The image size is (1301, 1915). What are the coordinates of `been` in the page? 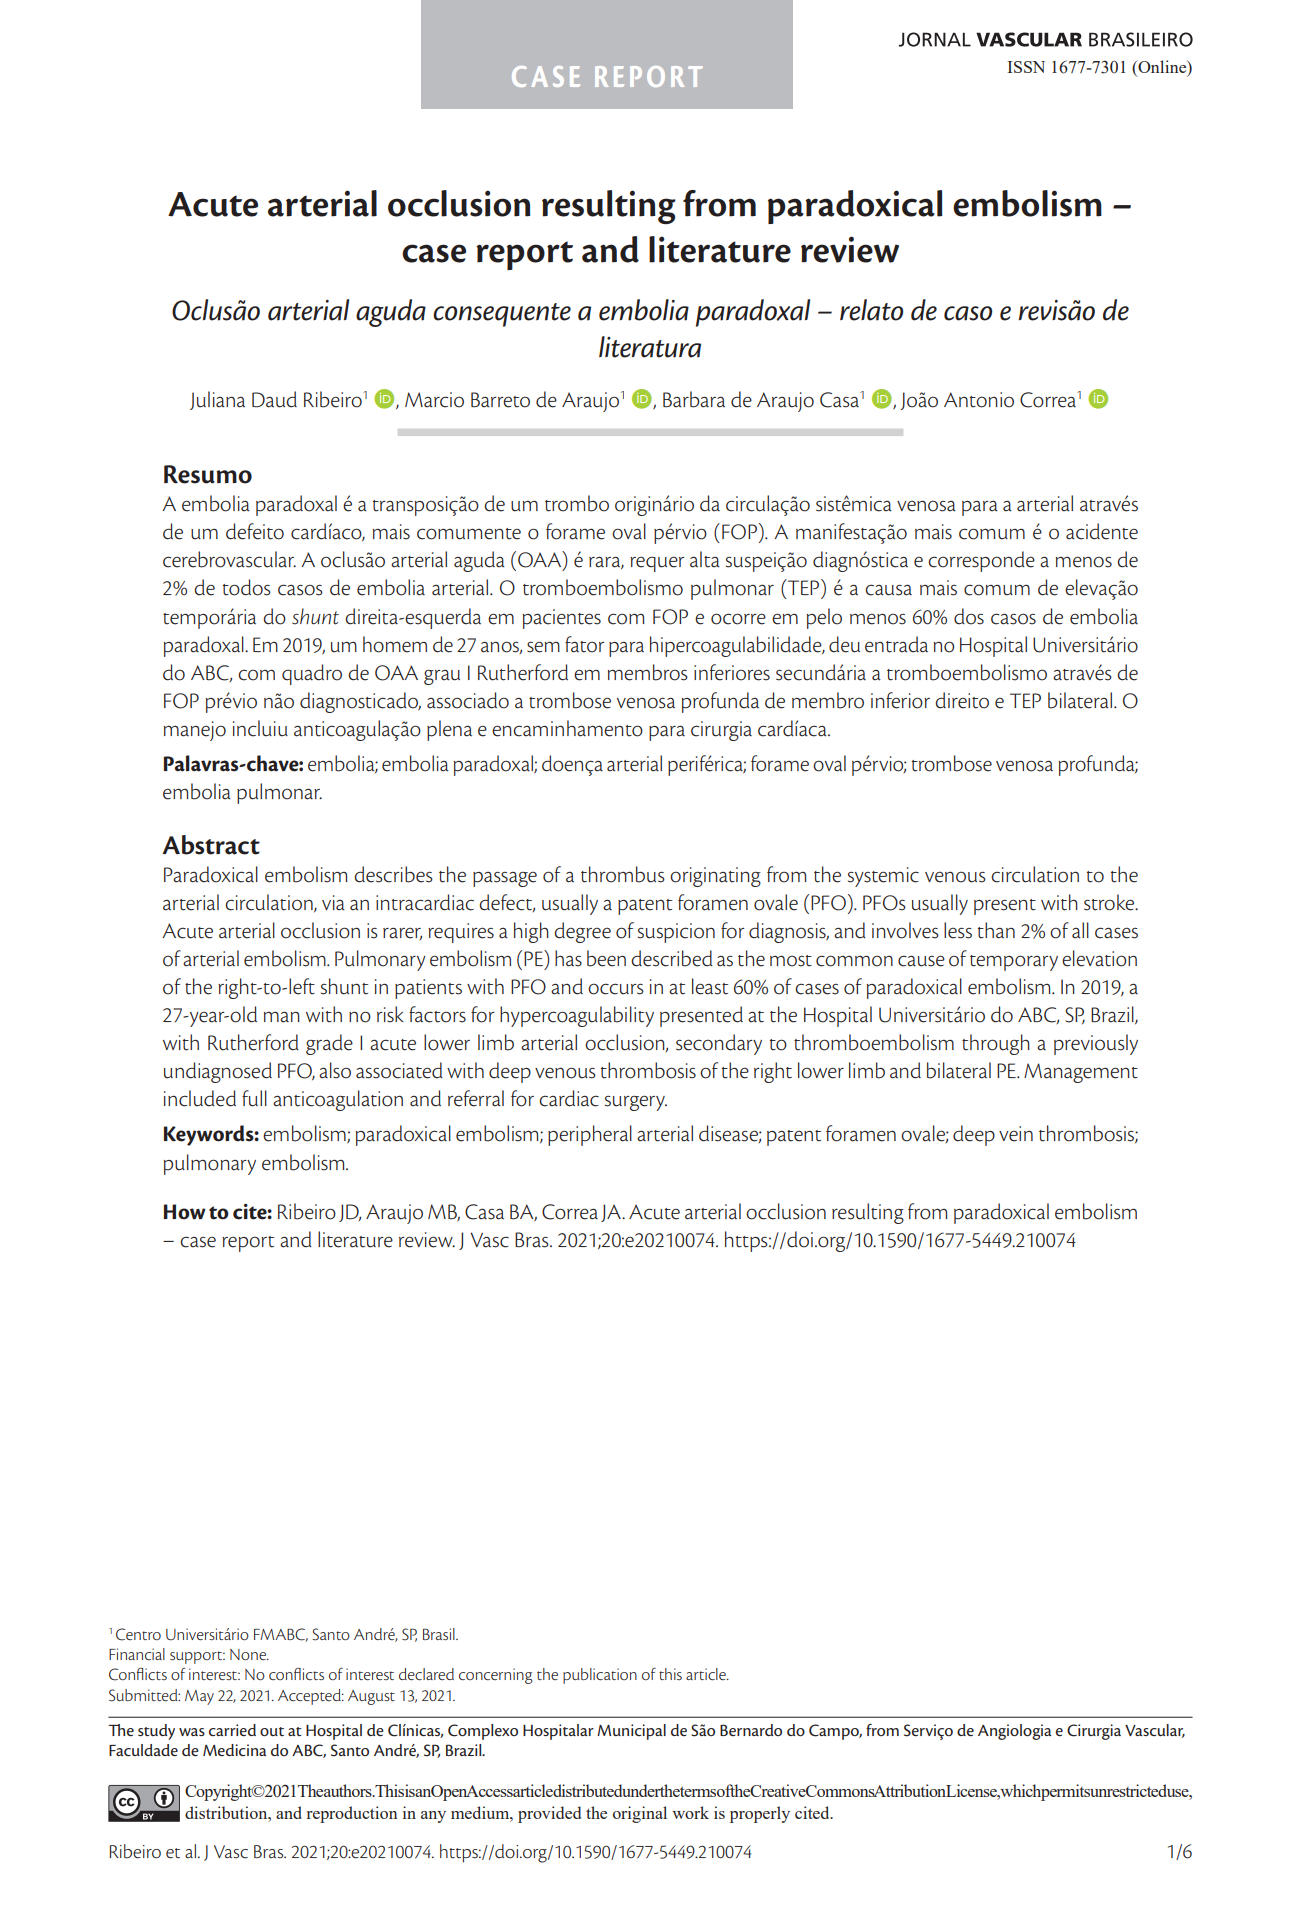 It's located at (606, 958).
